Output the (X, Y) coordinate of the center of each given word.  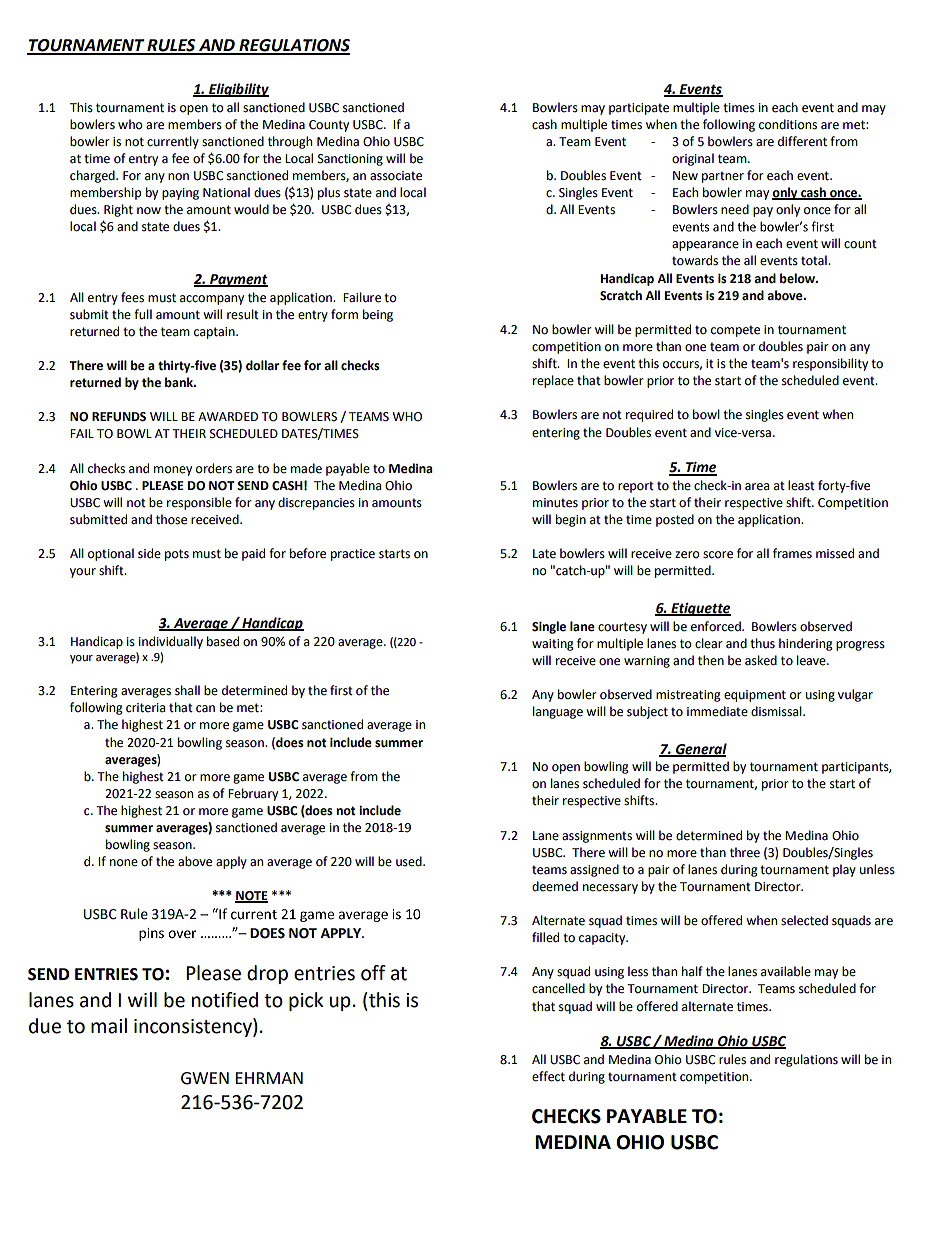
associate (396, 176)
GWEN (205, 1078)
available (786, 971)
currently (173, 142)
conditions (788, 124)
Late (544, 554)
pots (177, 555)
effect (548, 1076)
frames (792, 553)
